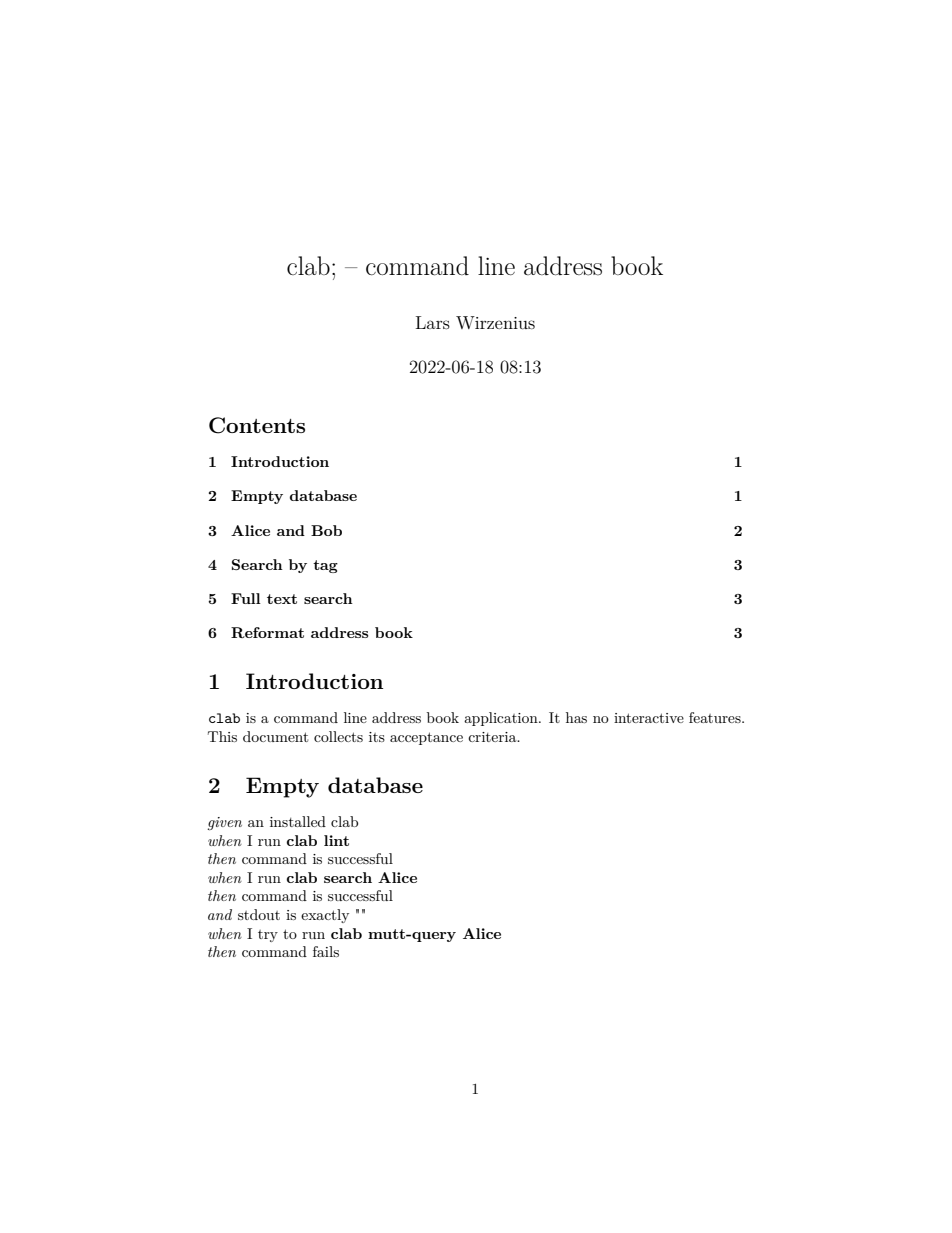 This screenshot has height=1233, width=952. What do you see at coordinates (267, 632) in the screenshot?
I see `Reformat` at bounding box center [267, 632].
